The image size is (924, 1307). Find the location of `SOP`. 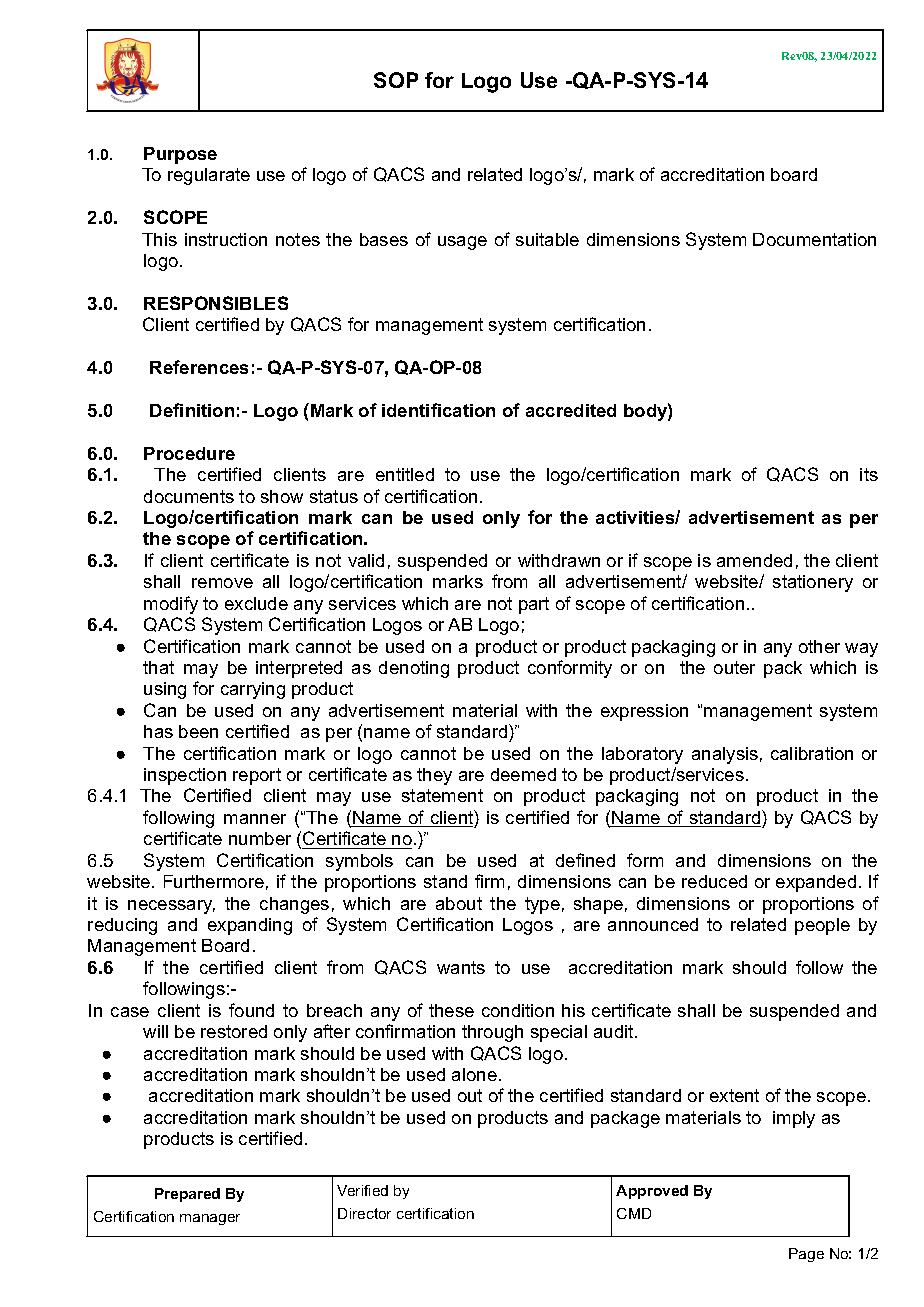

SOP is located at coordinates (396, 80).
